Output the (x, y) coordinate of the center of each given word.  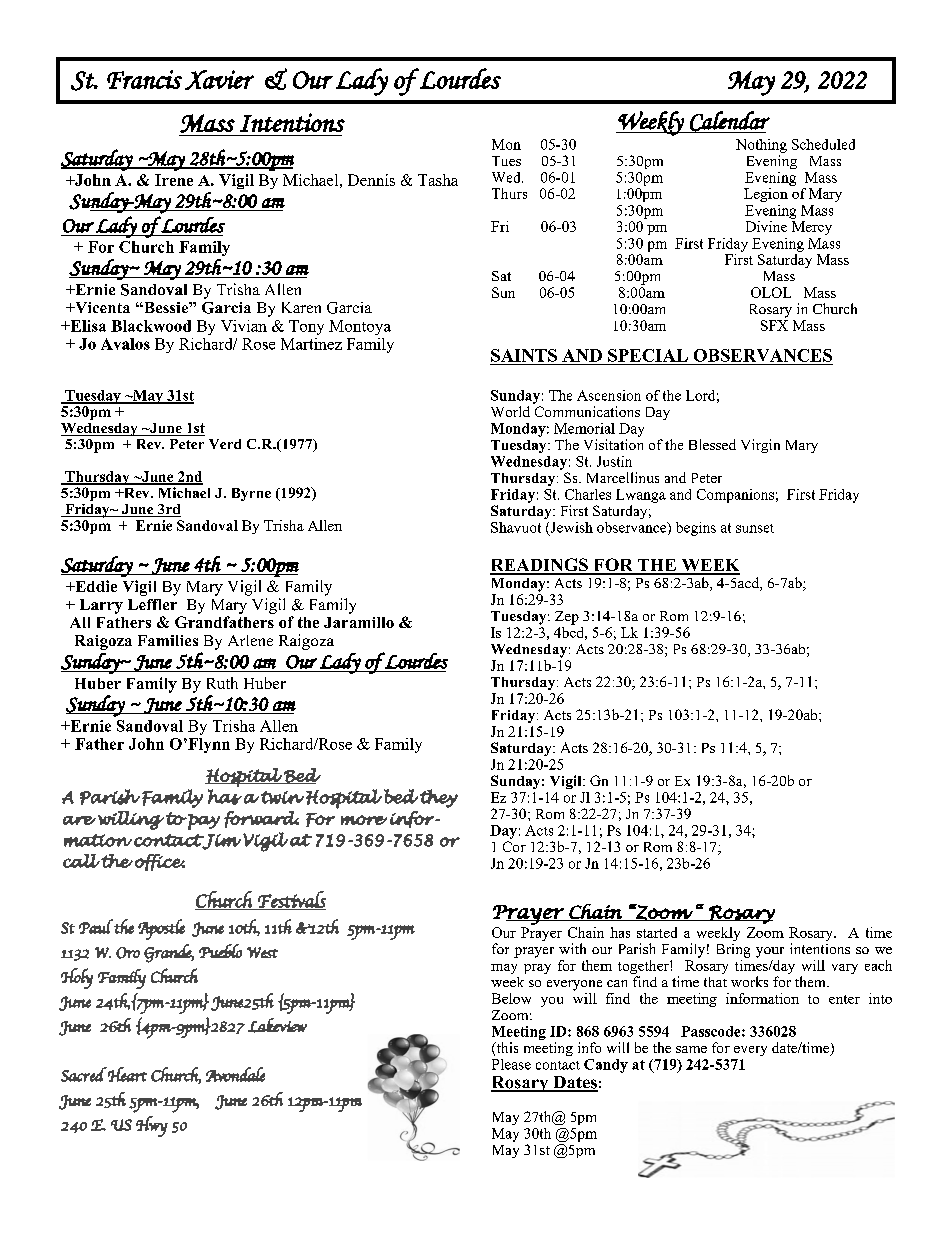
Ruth (222, 683)
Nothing (761, 146)
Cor (514, 846)
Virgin (760, 446)
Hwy (152, 1126)
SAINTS (524, 355)
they (439, 798)
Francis (144, 79)
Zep (567, 618)
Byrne (251, 494)
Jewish (570, 528)
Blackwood (151, 326)
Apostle (161, 929)
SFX (774, 325)
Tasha (438, 180)
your (770, 952)
